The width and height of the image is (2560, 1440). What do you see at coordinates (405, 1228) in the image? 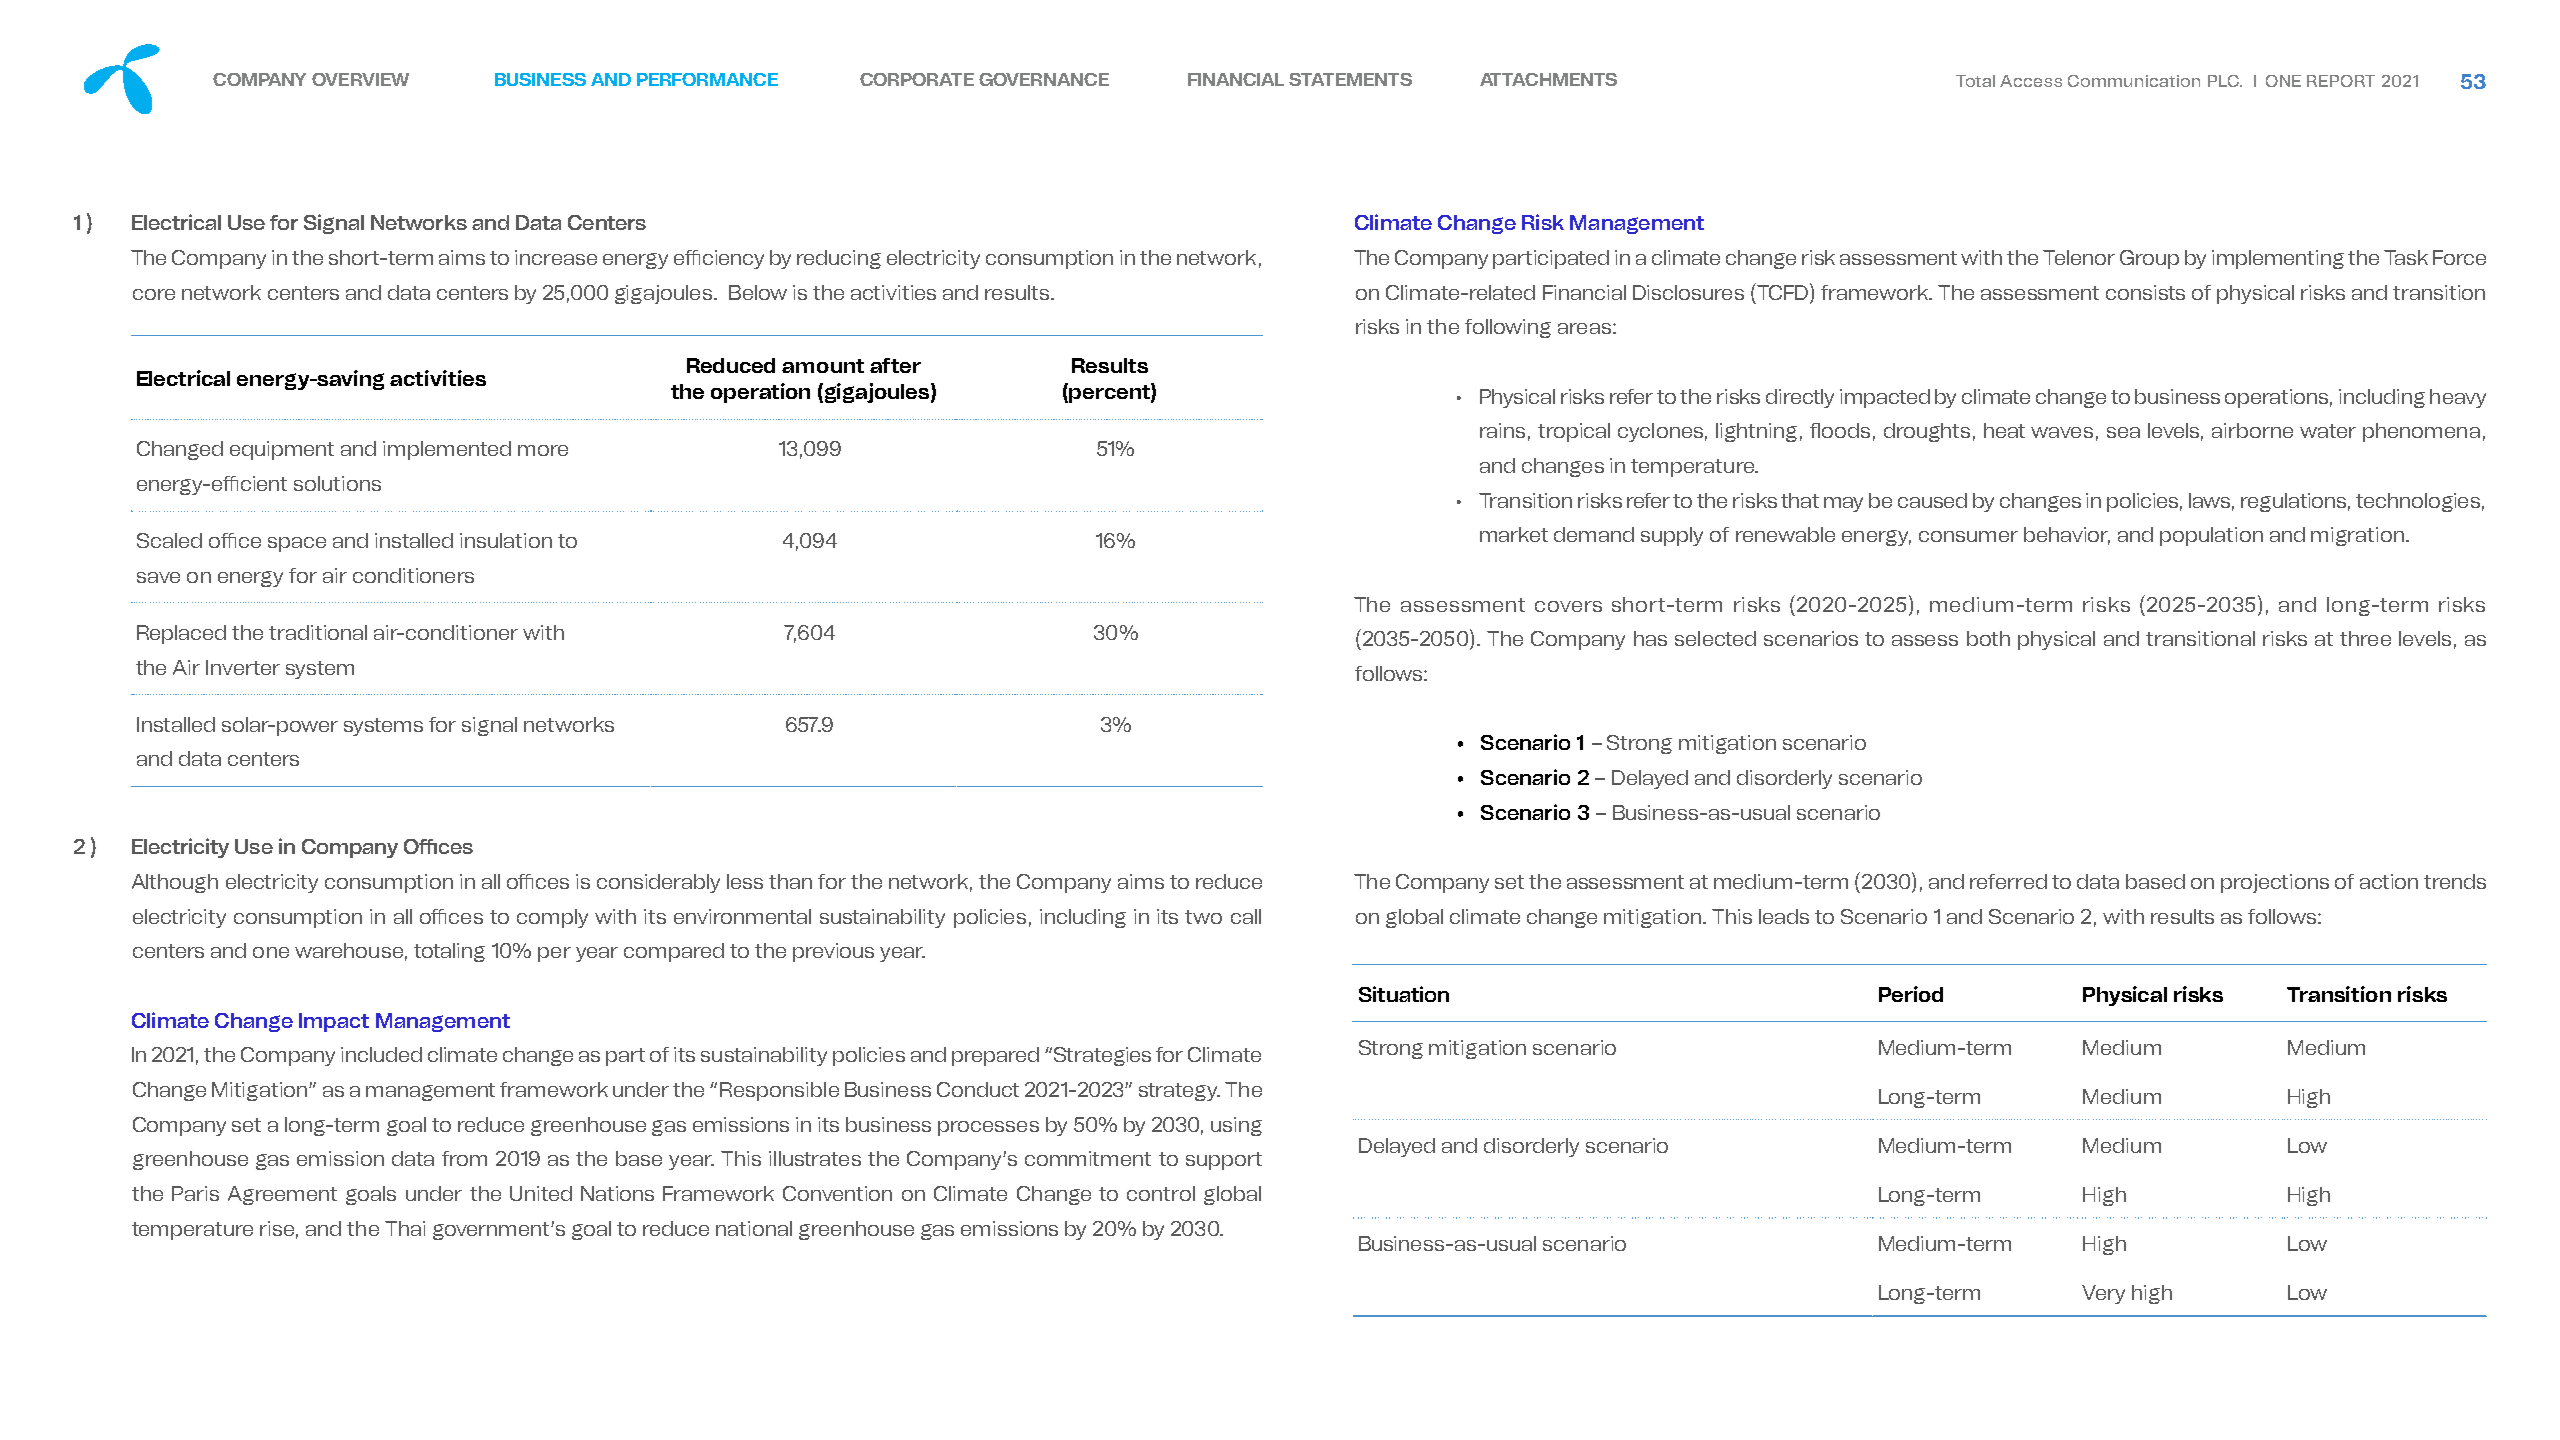
I see `Thai` at bounding box center [405, 1228].
